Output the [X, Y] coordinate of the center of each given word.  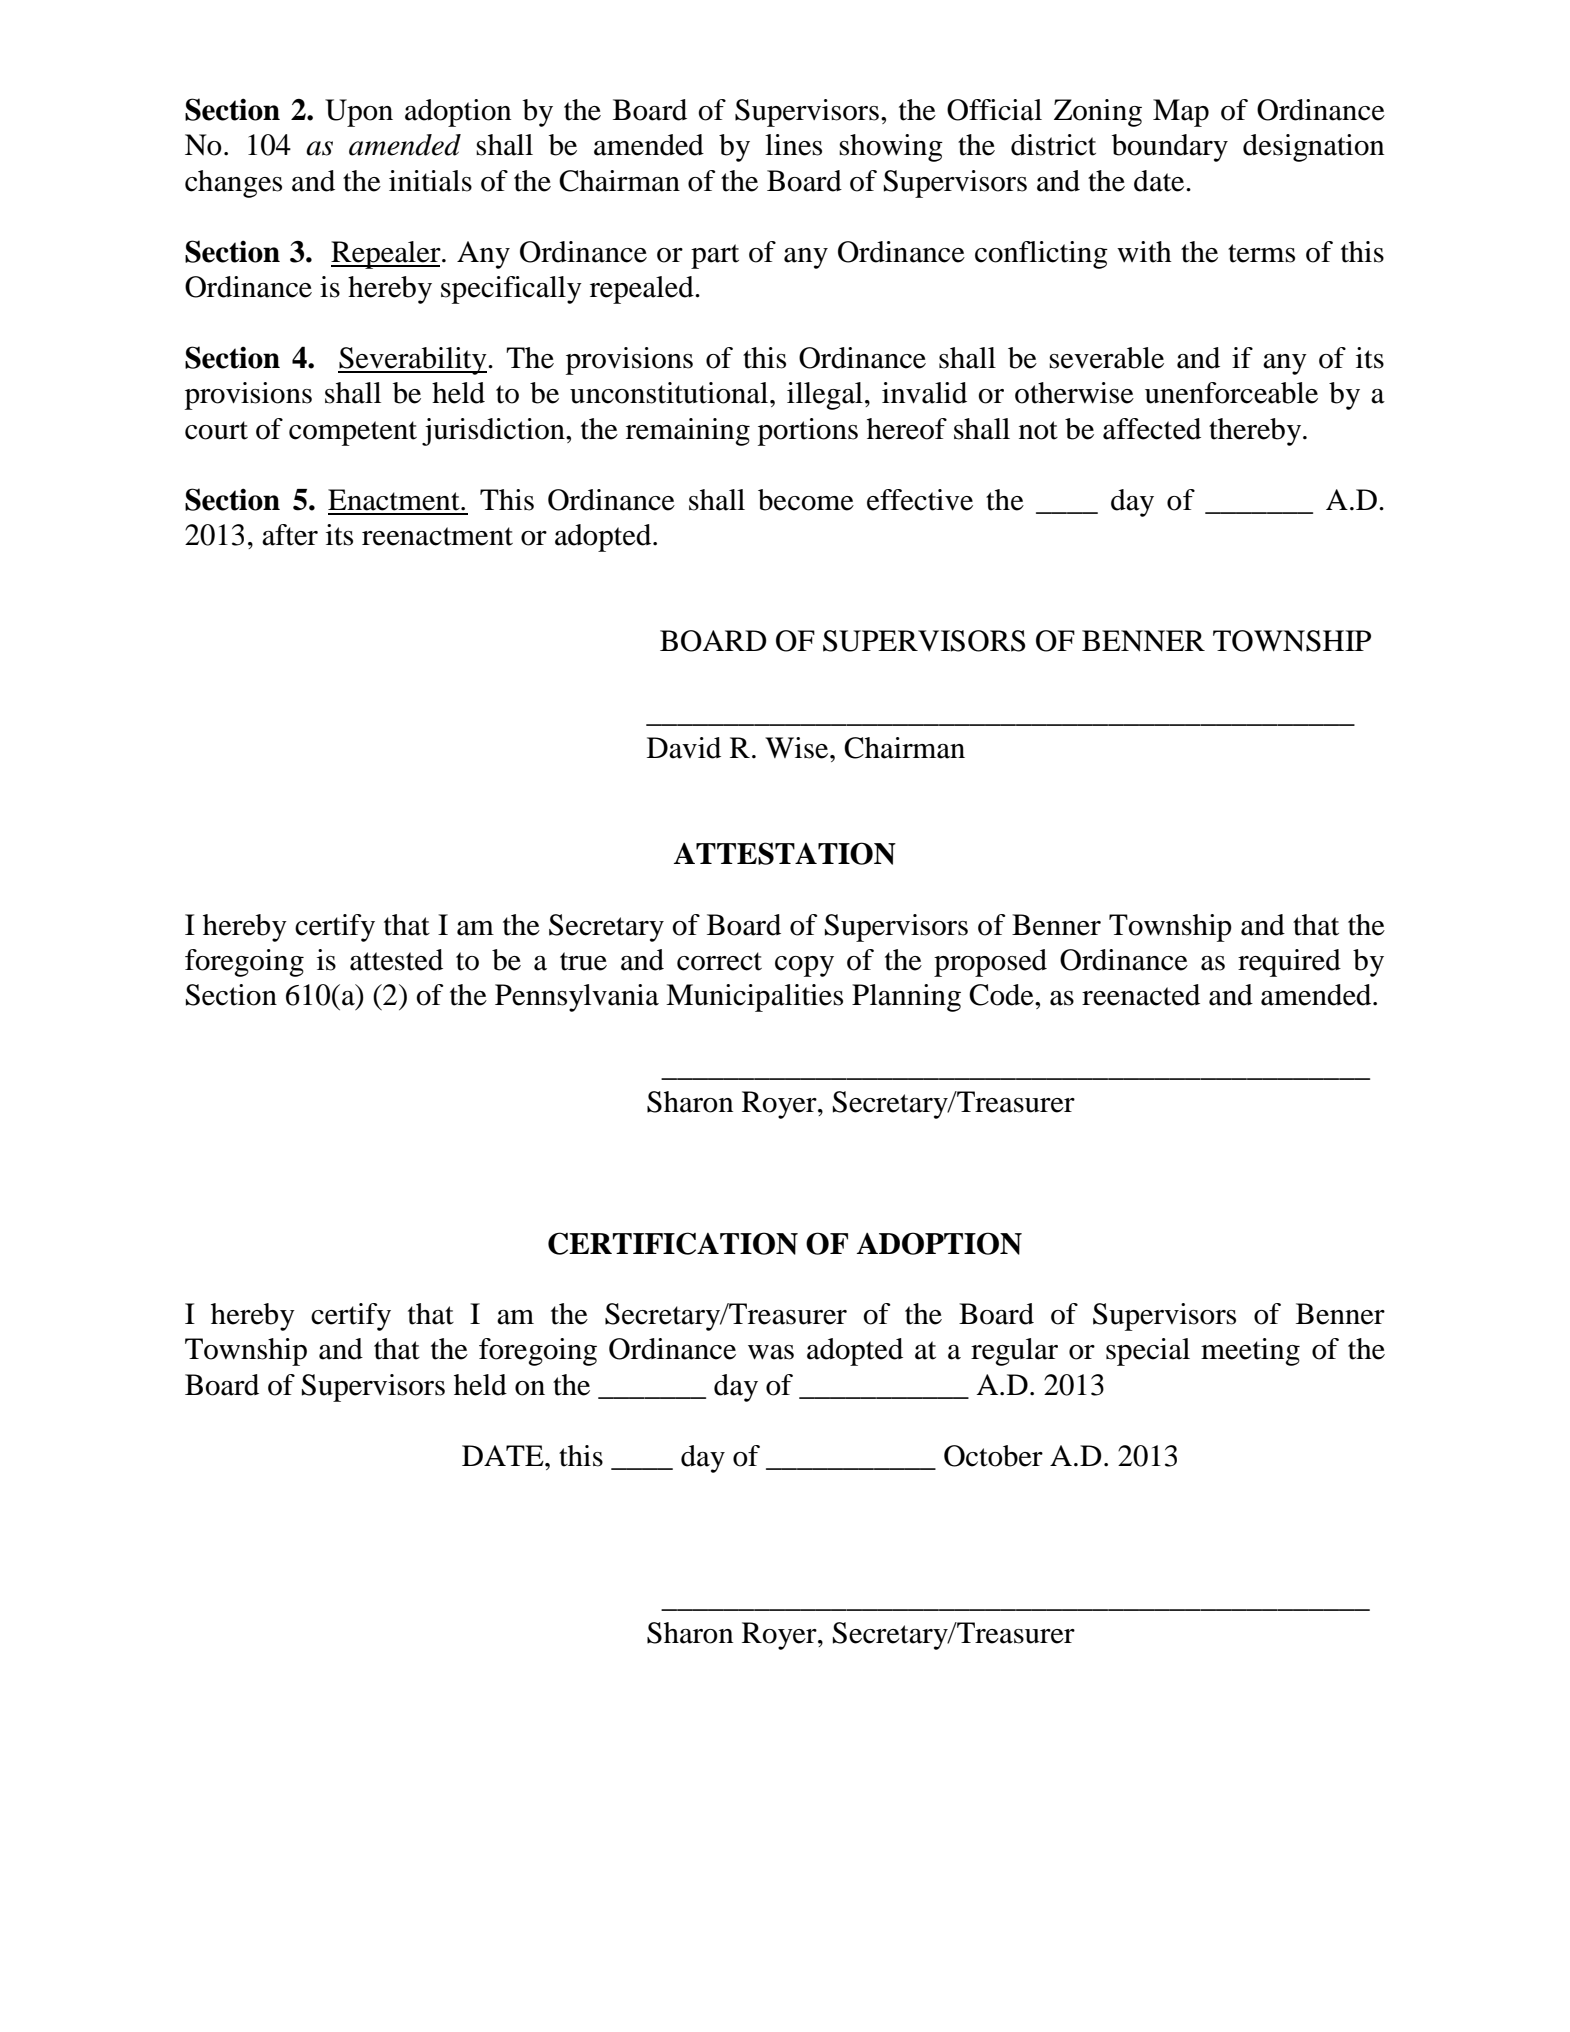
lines [793, 145]
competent [353, 433]
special [1148, 1352]
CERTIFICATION [673, 1243]
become [806, 500]
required [1289, 963]
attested [396, 960]
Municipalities [754, 998]
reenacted [1141, 995]
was [771, 1352]
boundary [1170, 148]
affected [1152, 429]
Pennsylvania [577, 998]
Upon [359, 113]
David [684, 748]
